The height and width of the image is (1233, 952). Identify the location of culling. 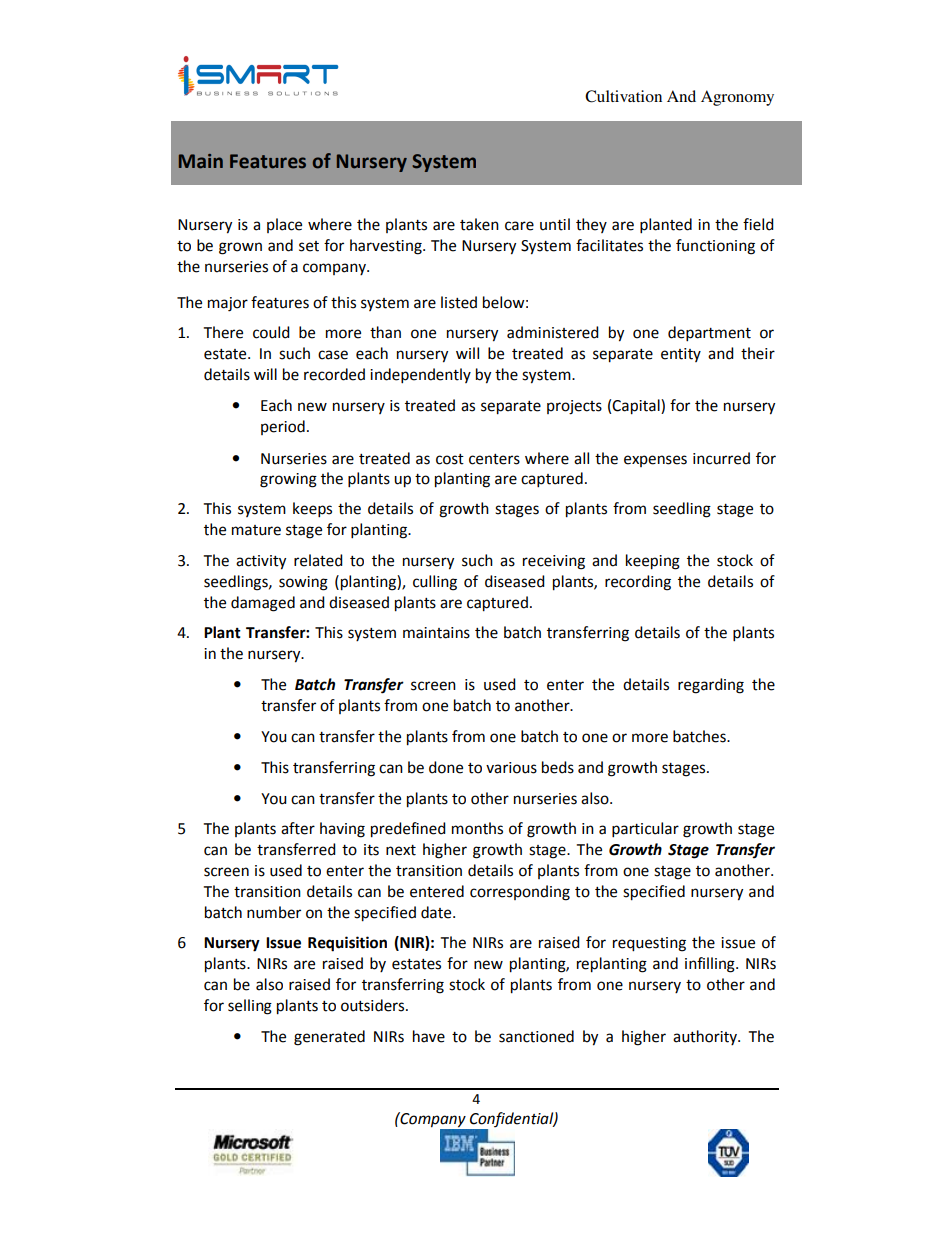
(435, 583).
